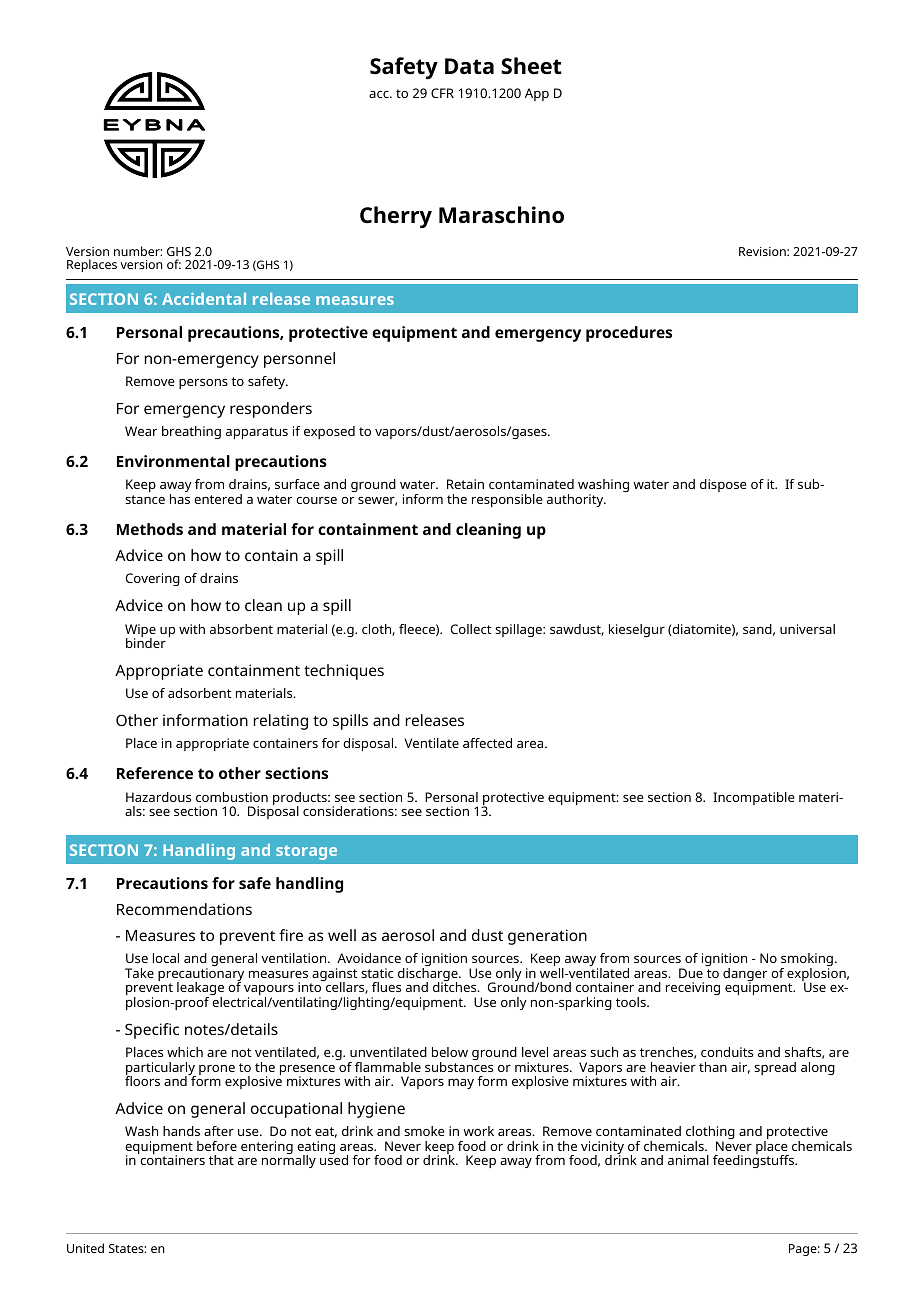  I want to click on affected, so click(487, 743).
